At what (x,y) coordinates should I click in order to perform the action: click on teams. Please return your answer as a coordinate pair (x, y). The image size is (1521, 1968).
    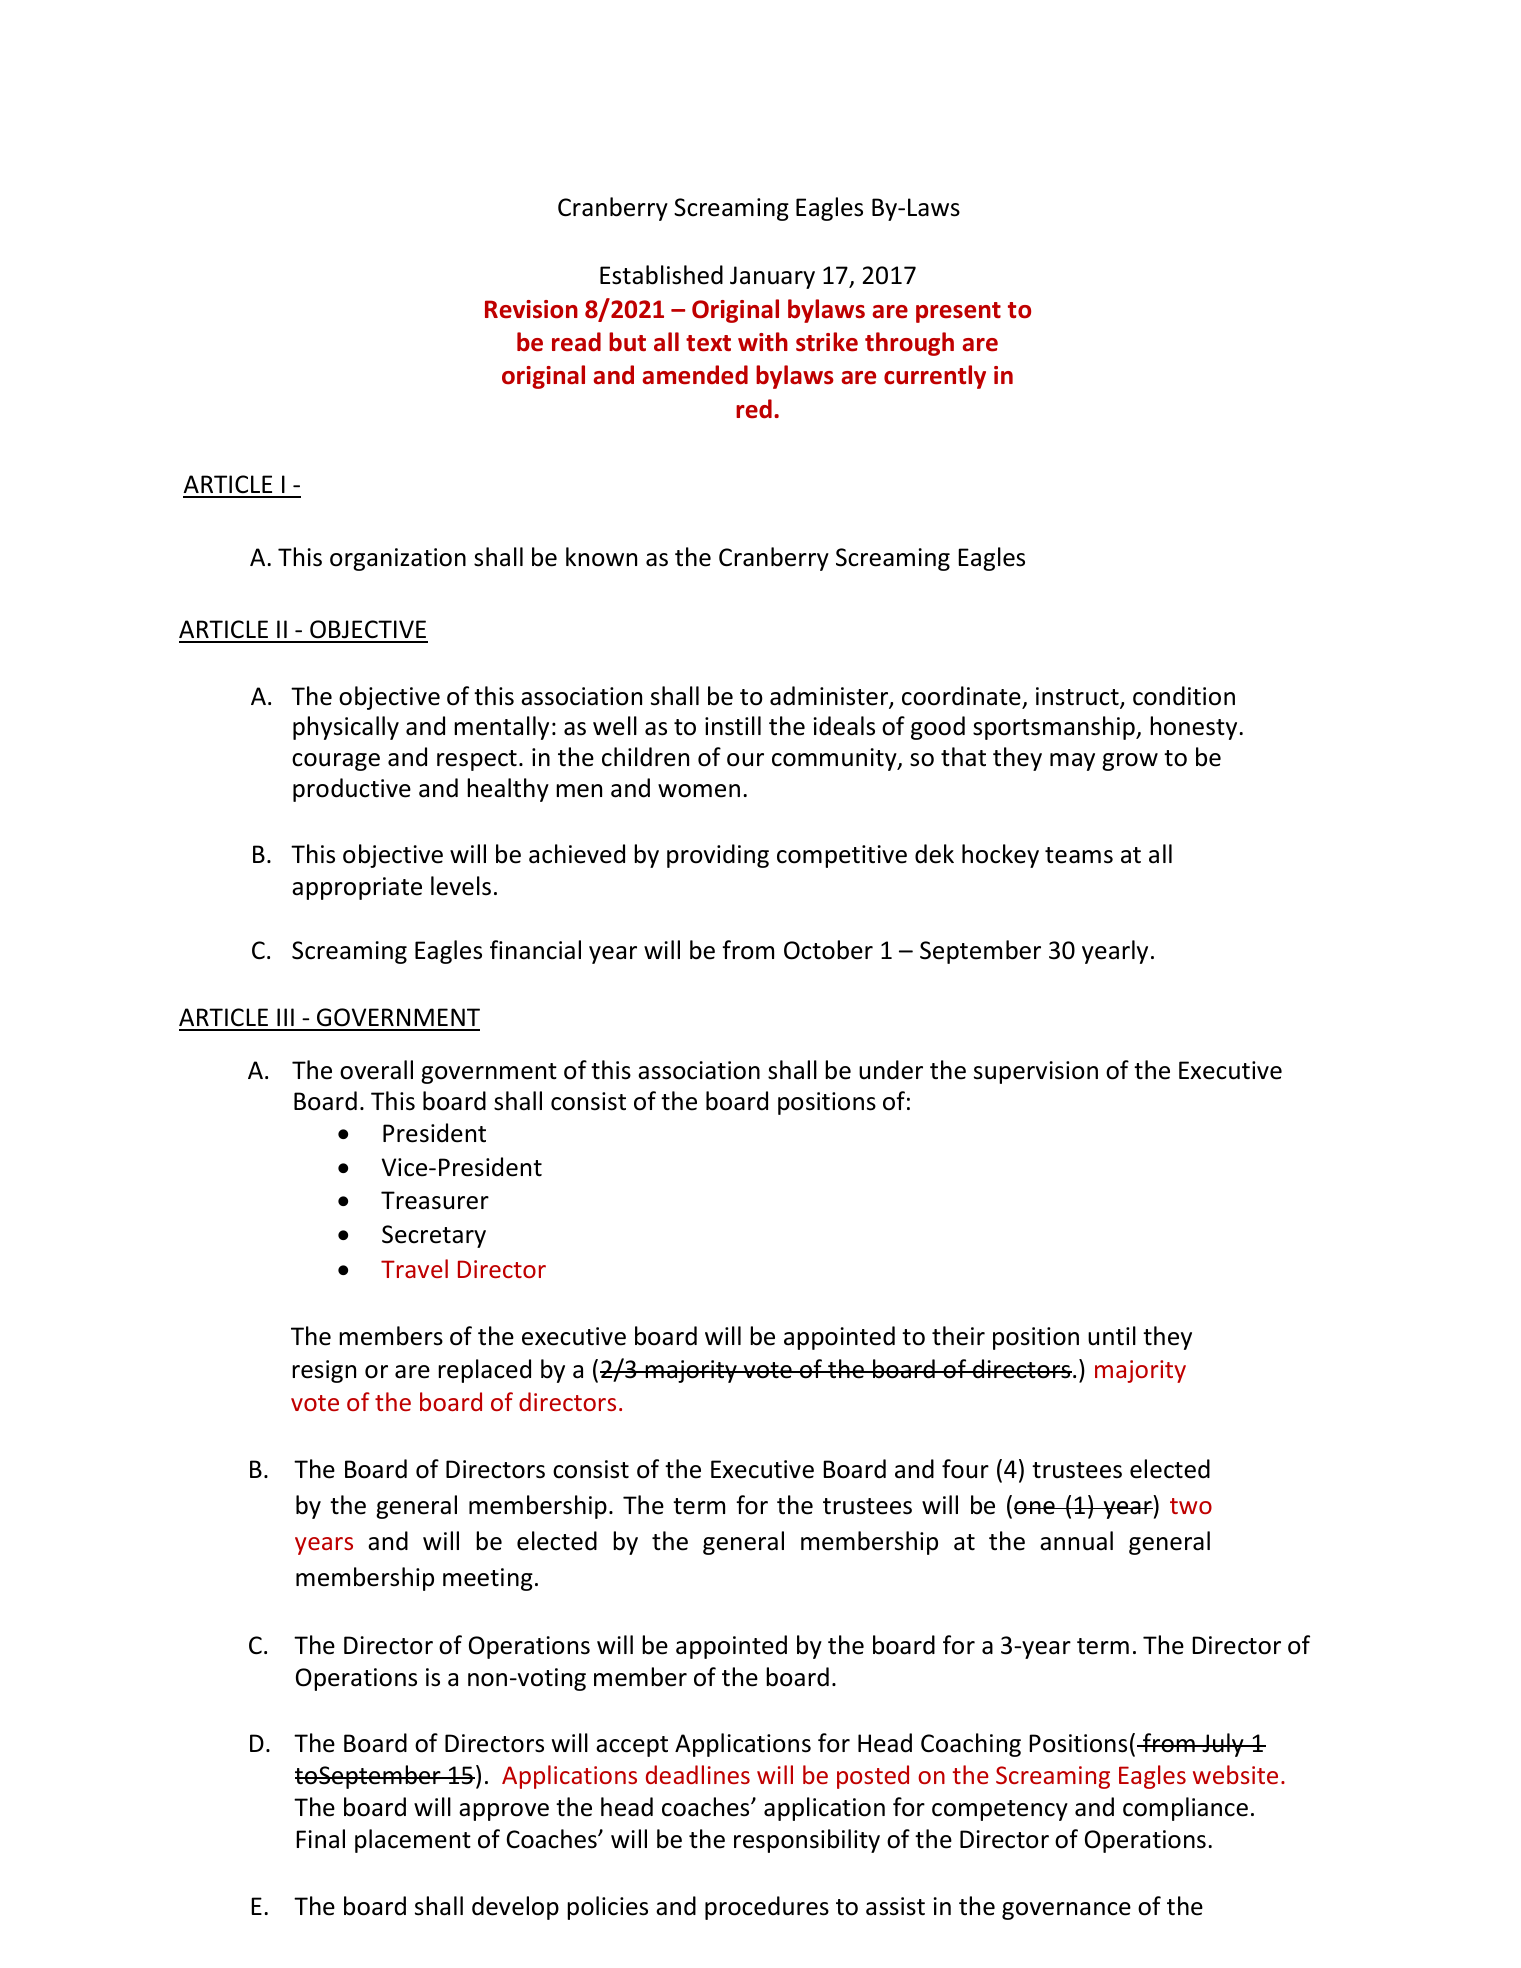
    Looking at the image, I should click on (1079, 855).
